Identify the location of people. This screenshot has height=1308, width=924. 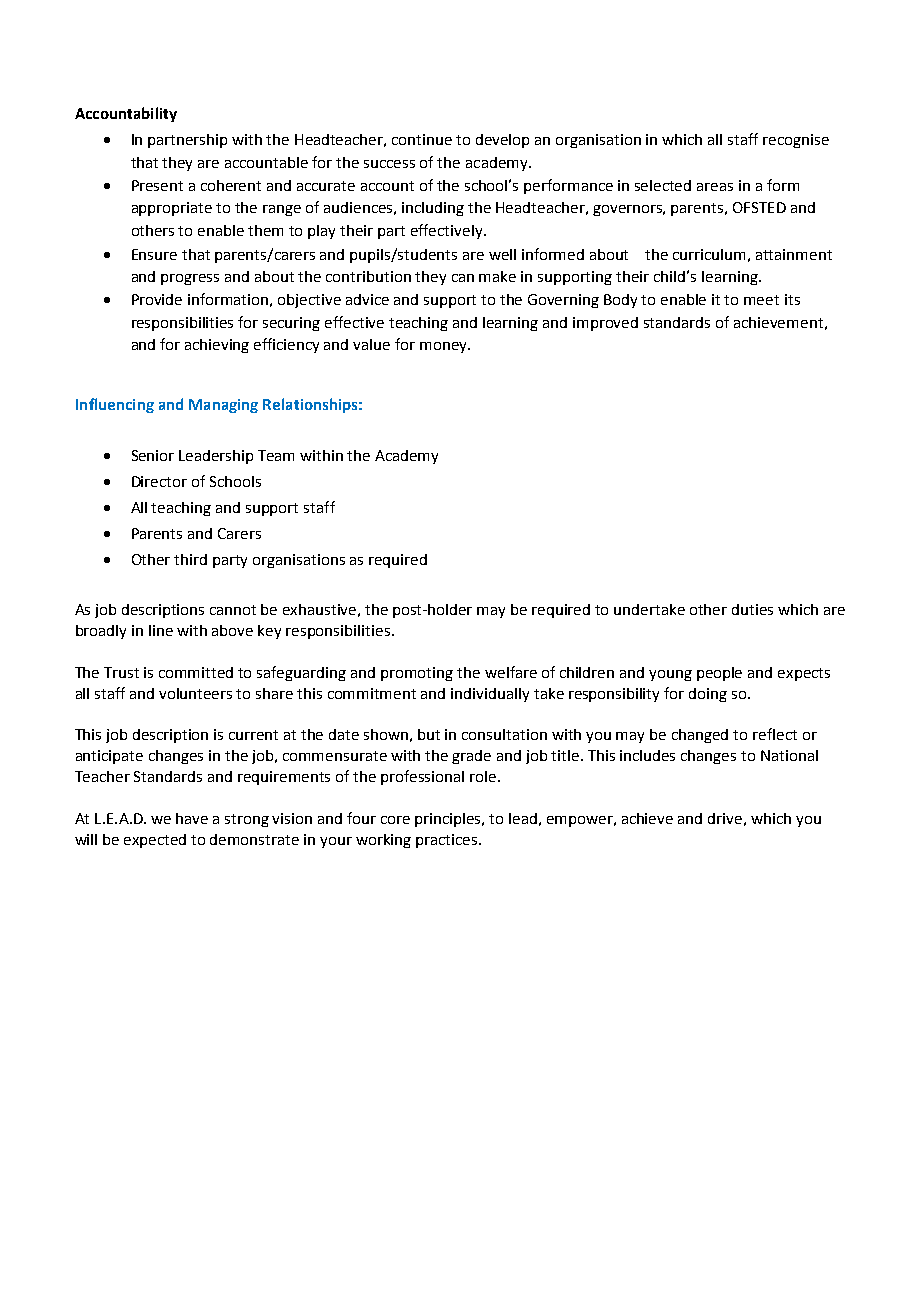
(719, 674).
